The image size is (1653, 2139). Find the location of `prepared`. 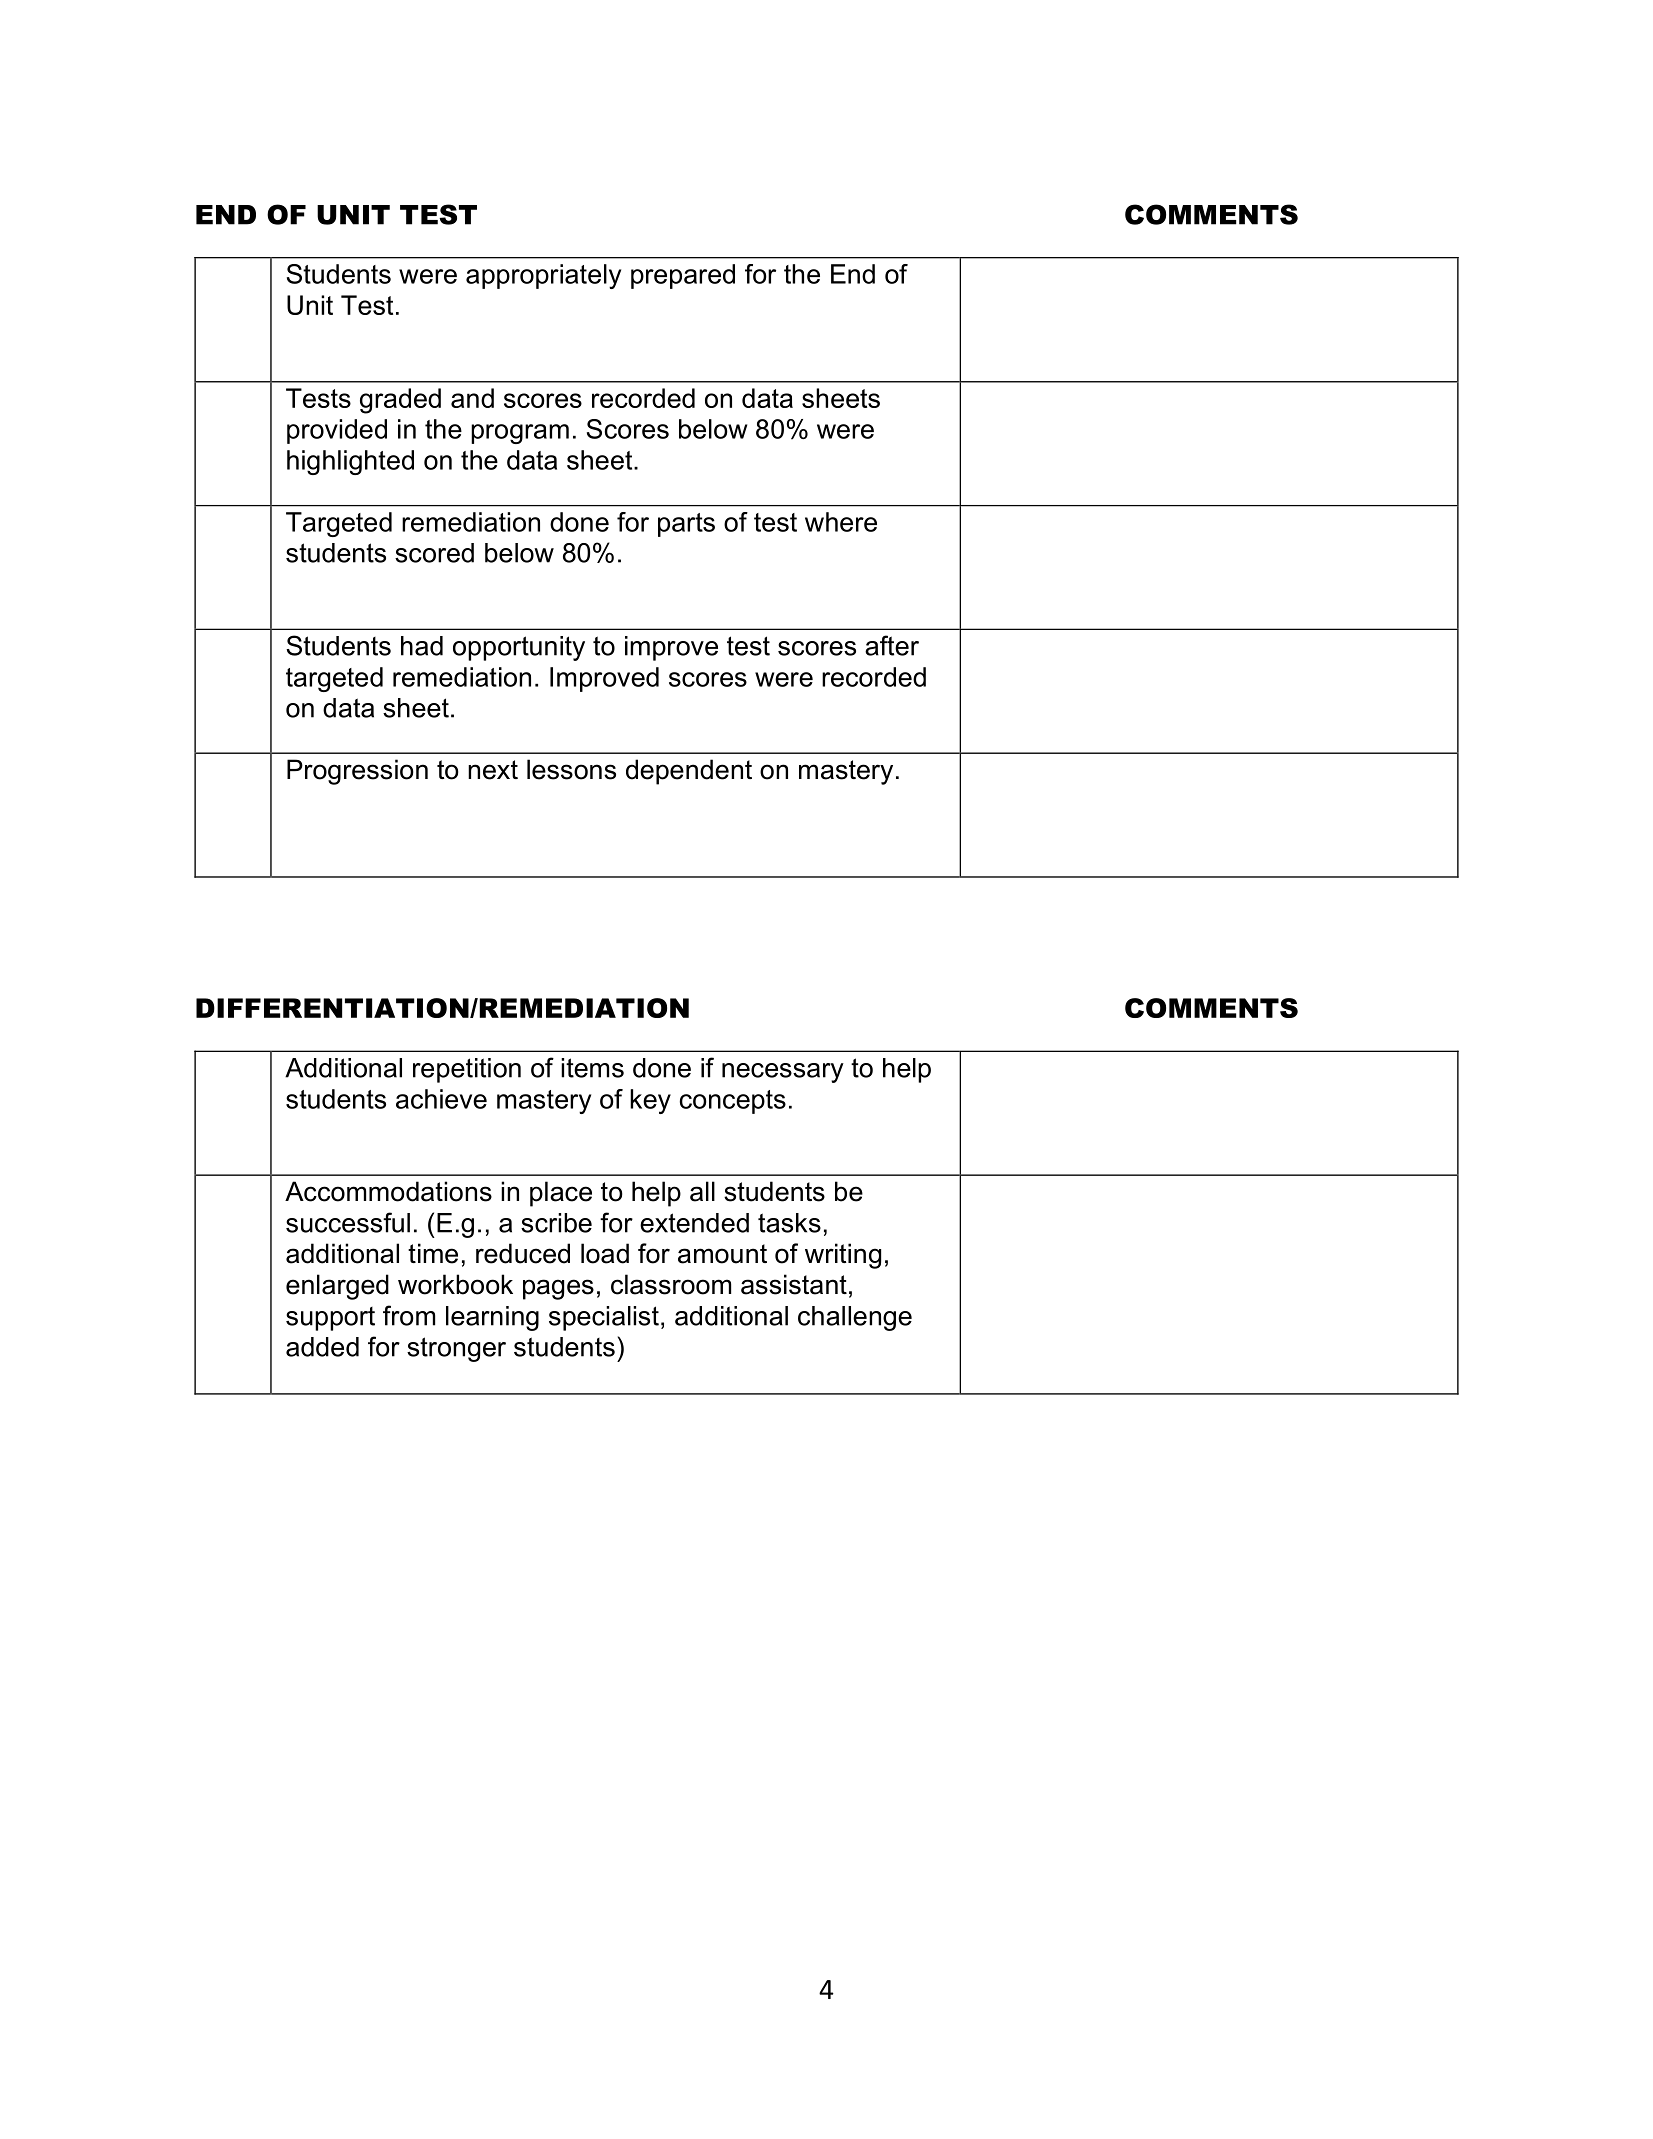

prepared is located at coordinates (683, 276).
